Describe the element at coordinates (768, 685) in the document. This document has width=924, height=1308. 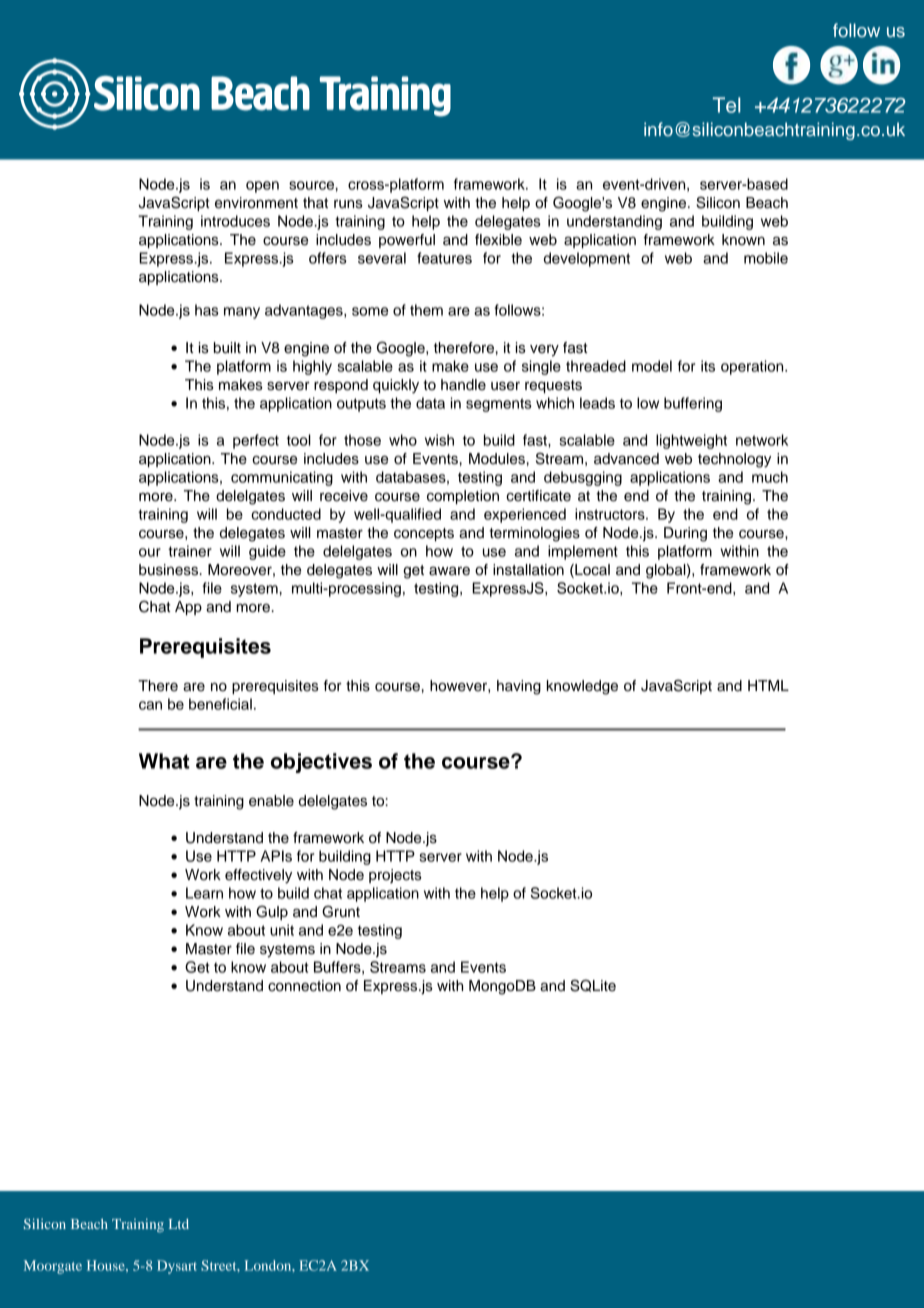
I see `HTML` at that location.
